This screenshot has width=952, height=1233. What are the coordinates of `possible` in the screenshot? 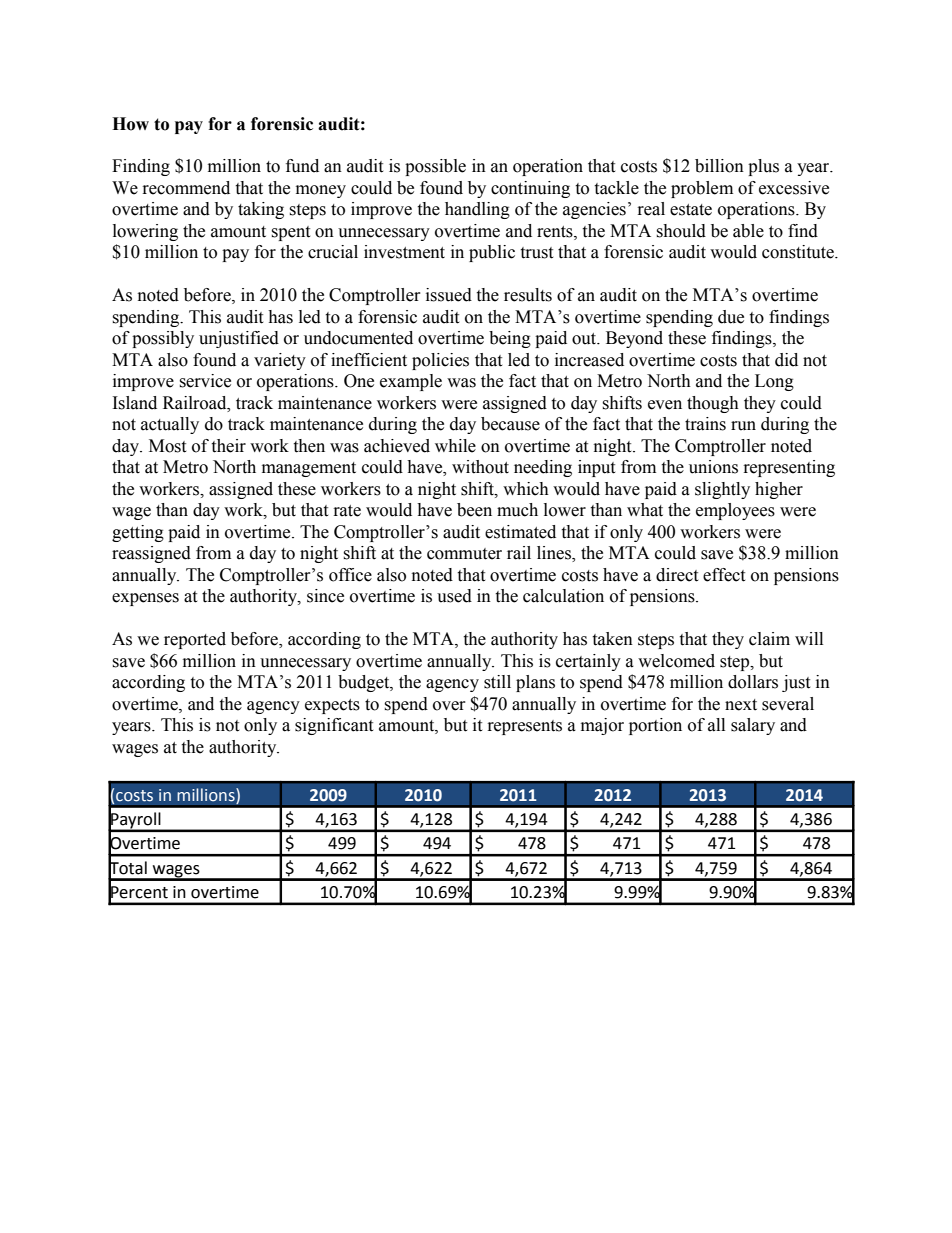 It's located at (435, 167).
